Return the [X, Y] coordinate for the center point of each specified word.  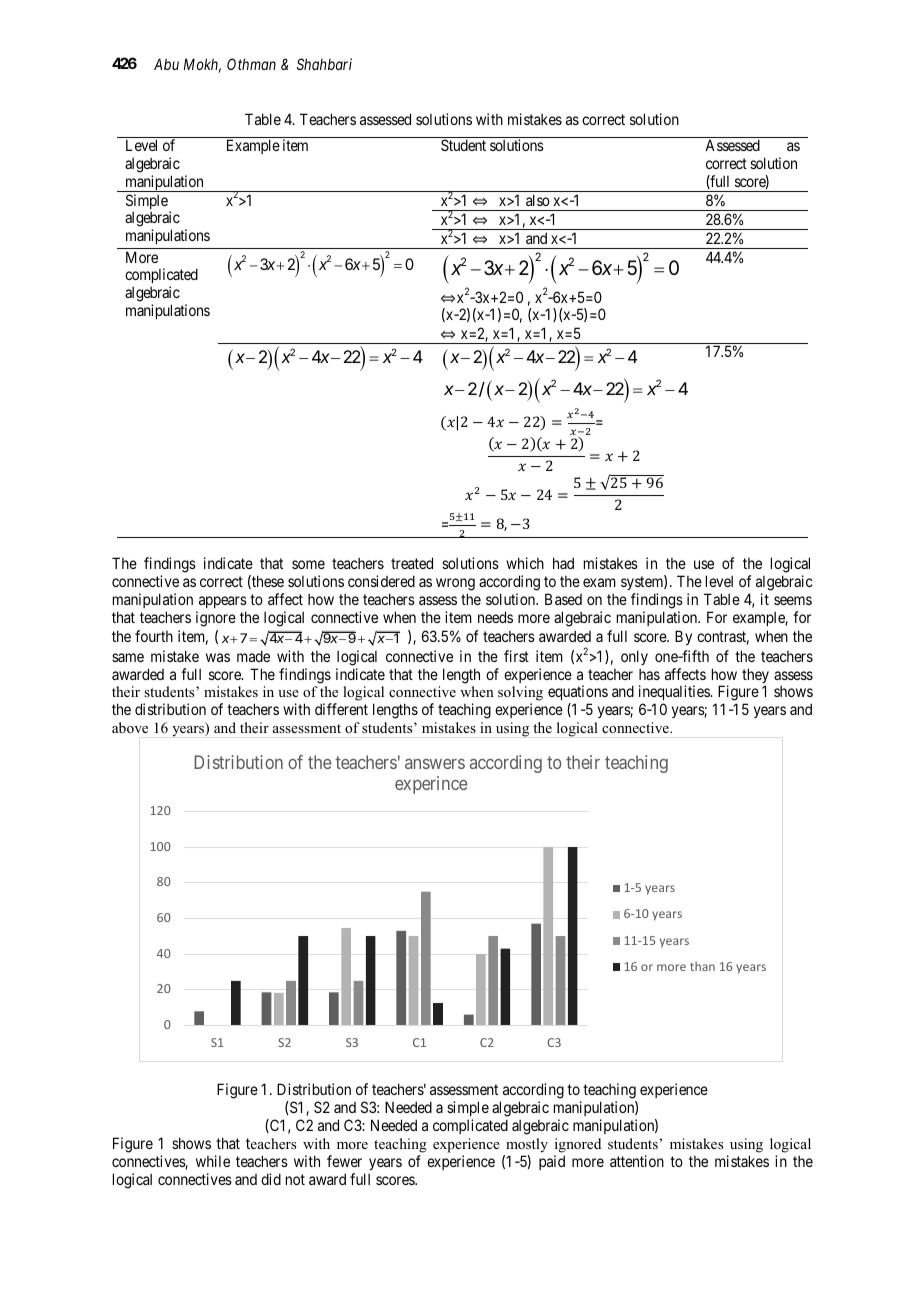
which [525, 563]
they [755, 677]
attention [637, 1161]
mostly [527, 1145]
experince [431, 785]
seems [793, 600]
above [130, 727]
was [218, 657]
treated [412, 563]
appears [221, 604]
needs [495, 617]
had [563, 563]
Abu [166, 64]
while [213, 1161]
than [702, 966]
